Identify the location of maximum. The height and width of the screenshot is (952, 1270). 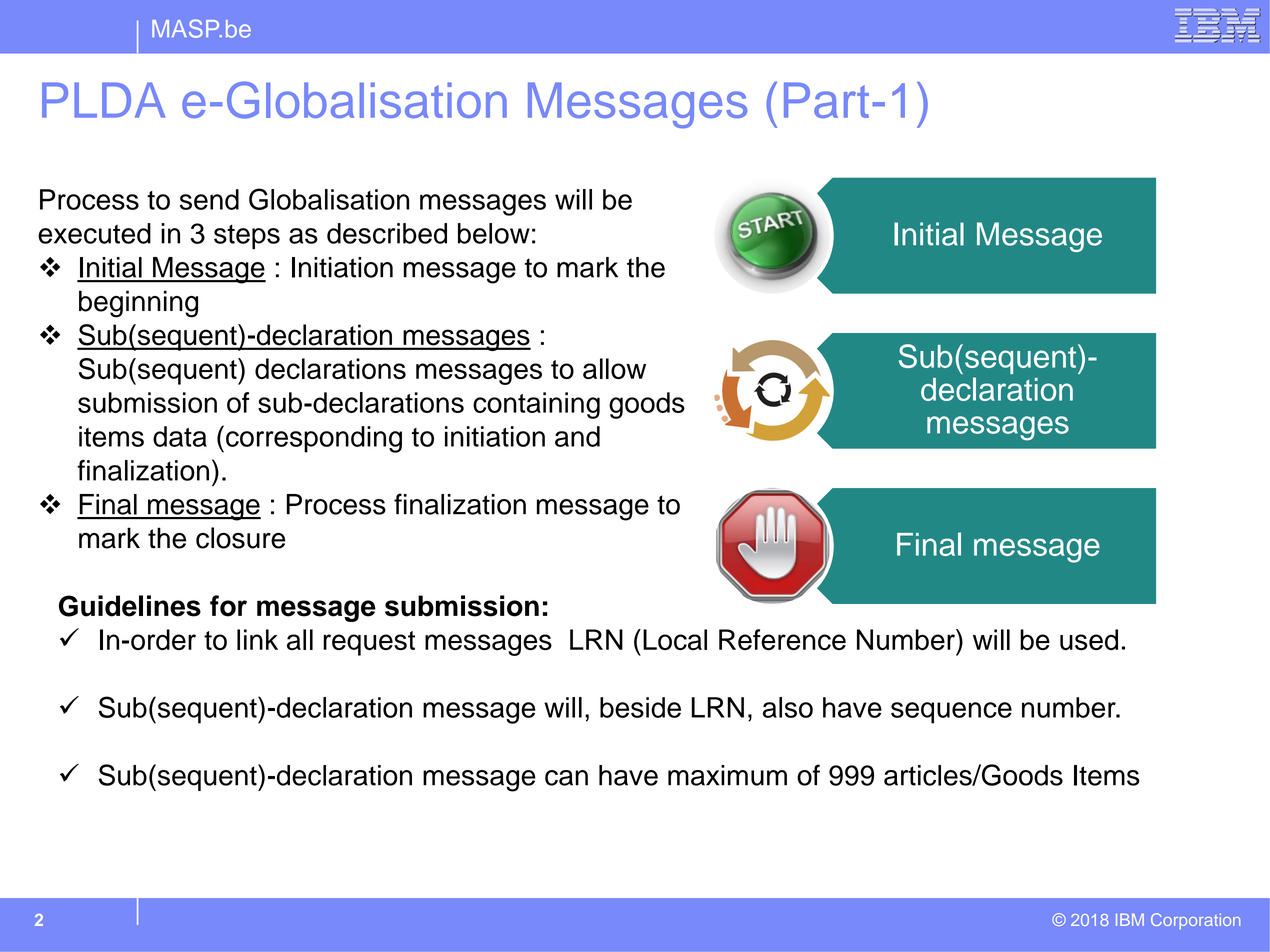
(727, 775).
